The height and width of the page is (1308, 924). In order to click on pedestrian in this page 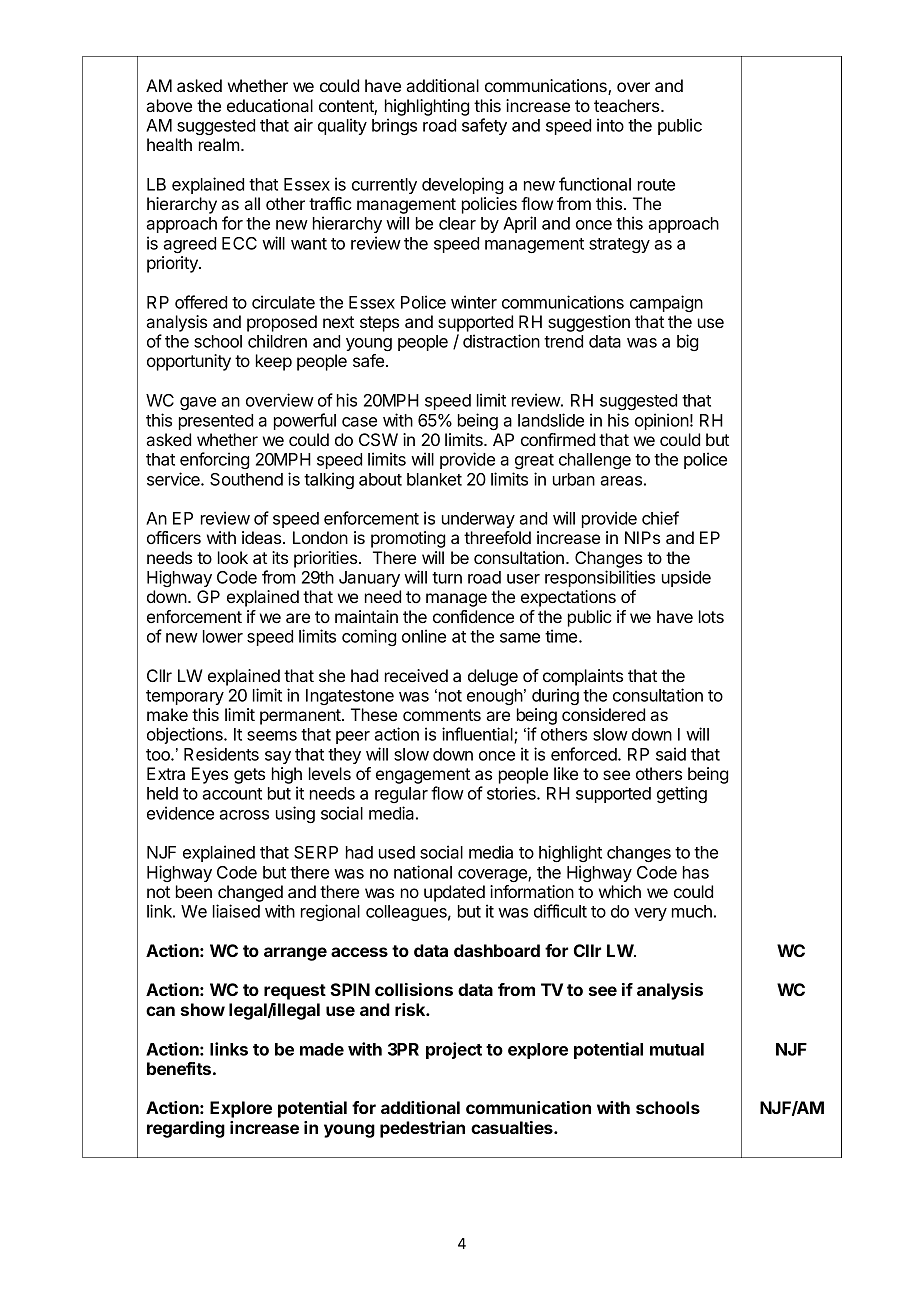, I will do `click(422, 1129)`.
